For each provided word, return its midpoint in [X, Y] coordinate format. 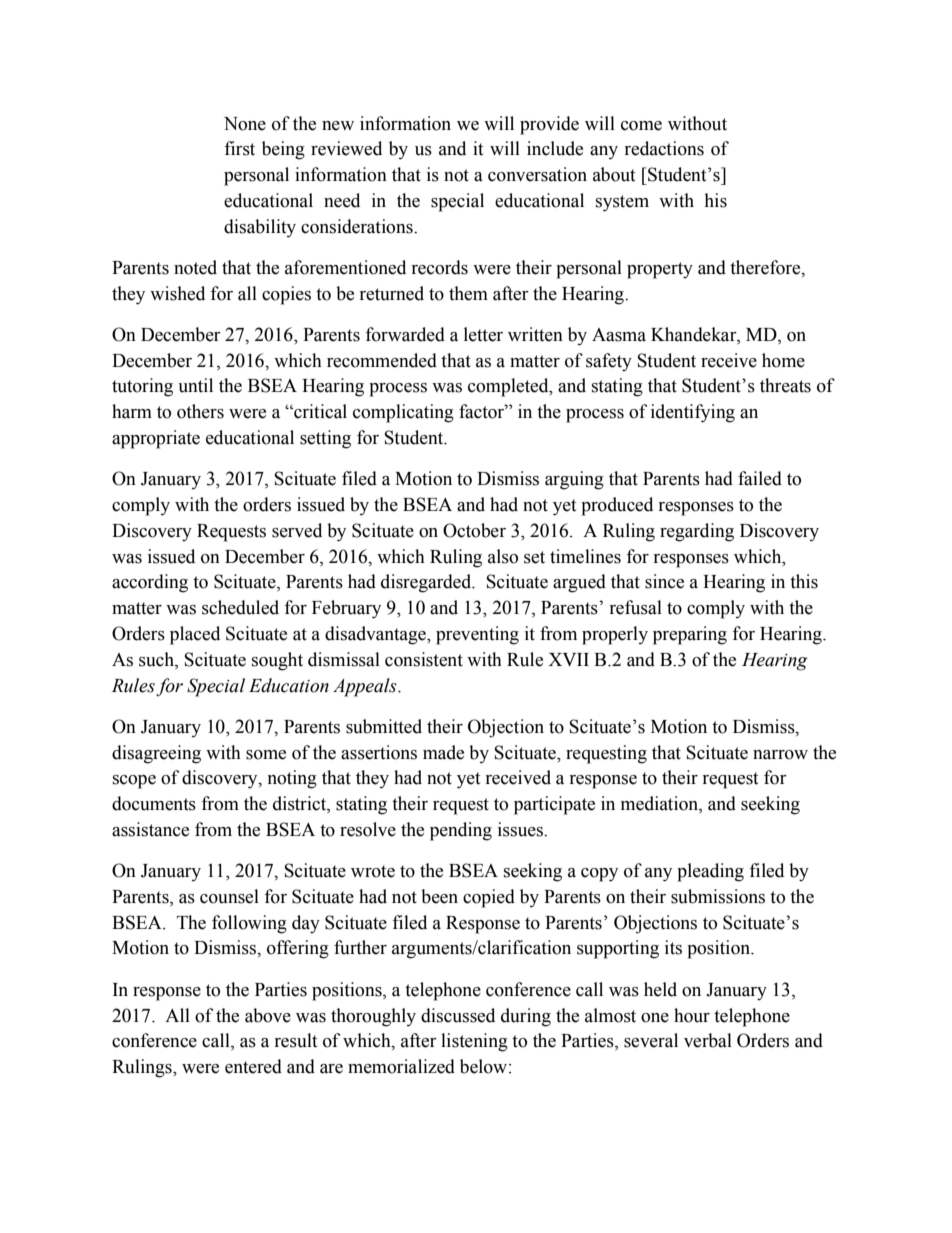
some [266, 755]
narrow [780, 755]
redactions [664, 148]
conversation [537, 174]
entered [253, 1066]
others [200, 411]
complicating [403, 413]
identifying [693, 413]
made [443, 752]
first [239, 148]
